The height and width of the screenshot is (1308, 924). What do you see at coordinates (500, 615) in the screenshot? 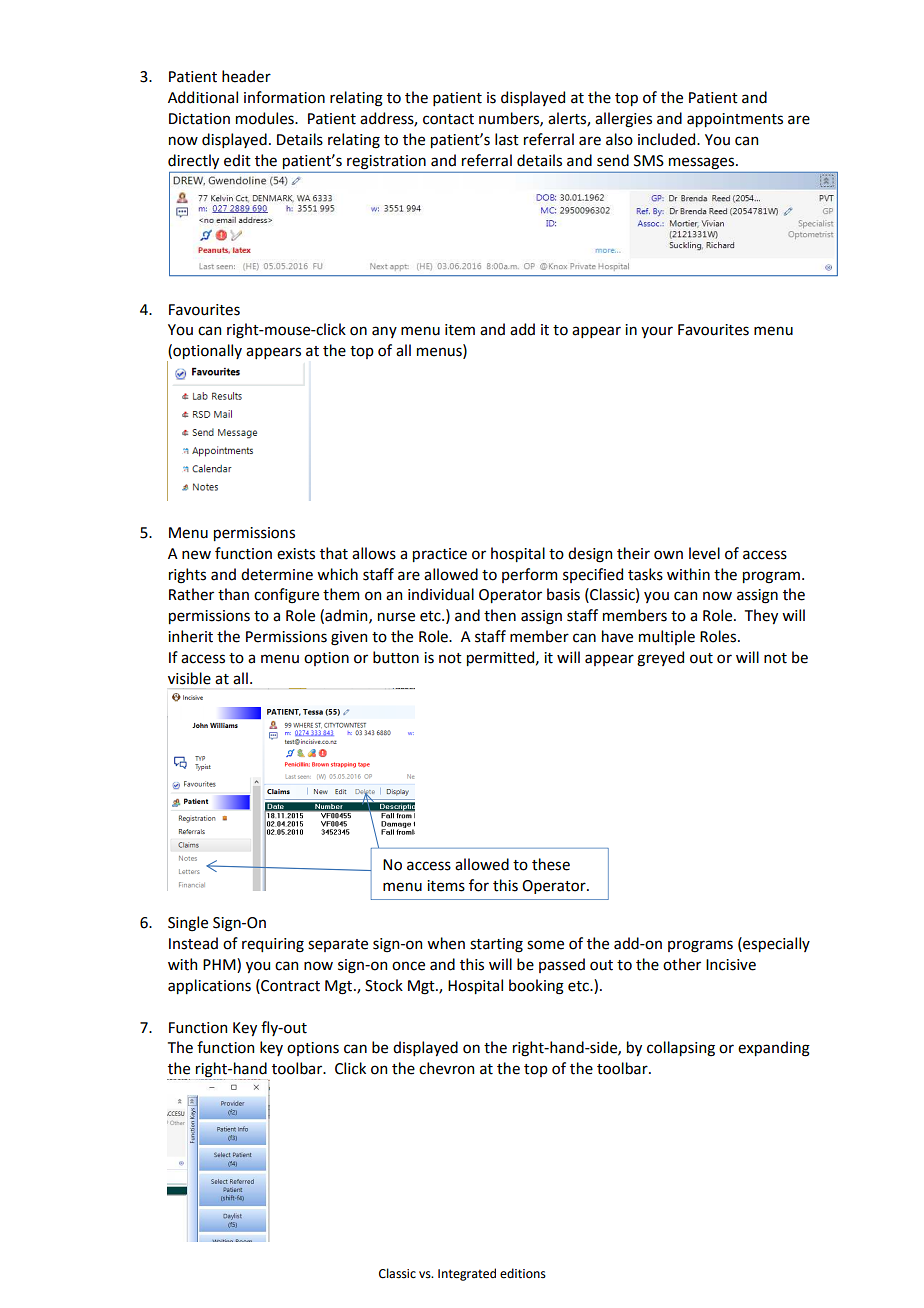
I see `then` at bounding box center [500, 615].
